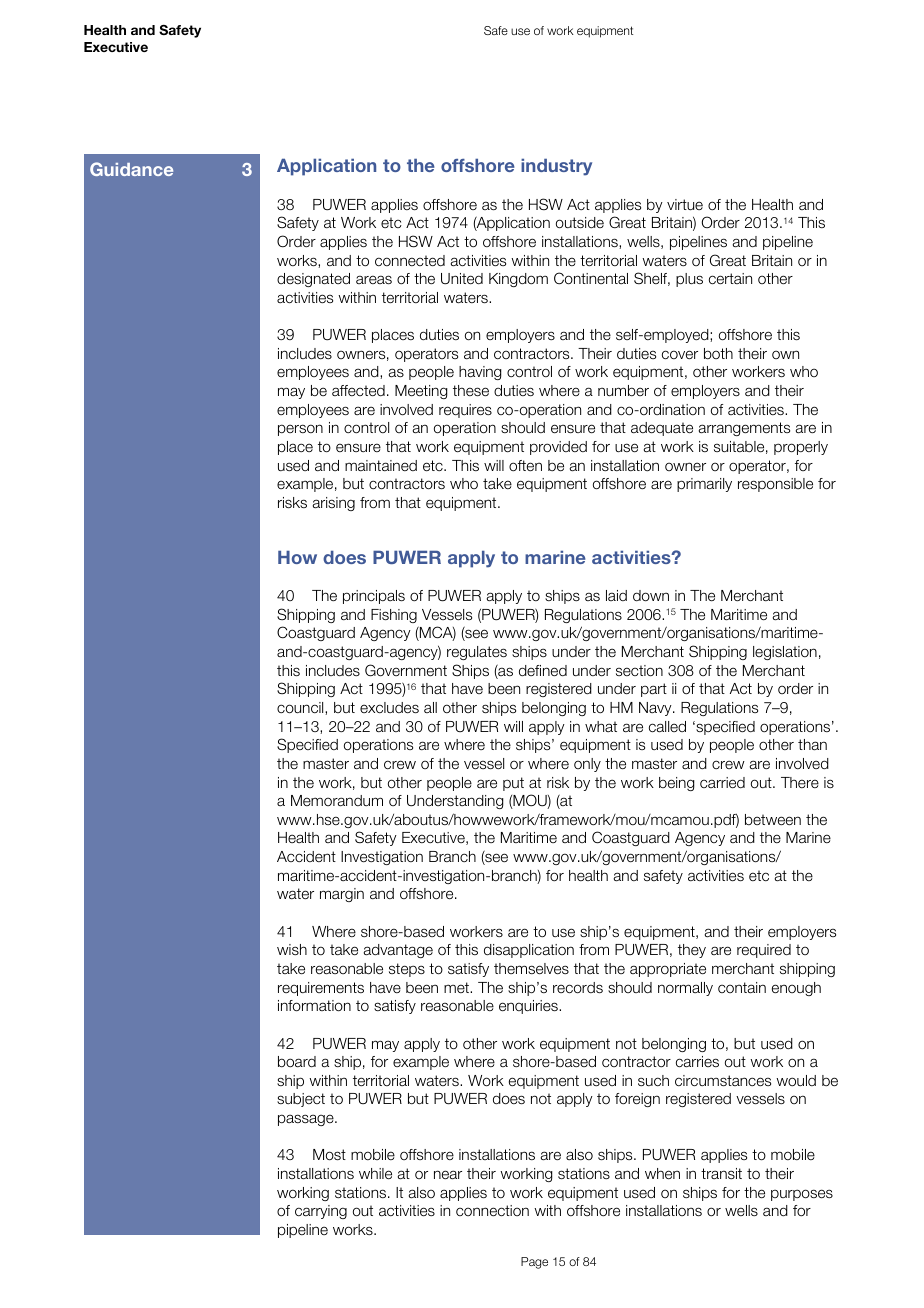 The image size is (924, 1308). I want to click on carrying, so click(321, 1212).
